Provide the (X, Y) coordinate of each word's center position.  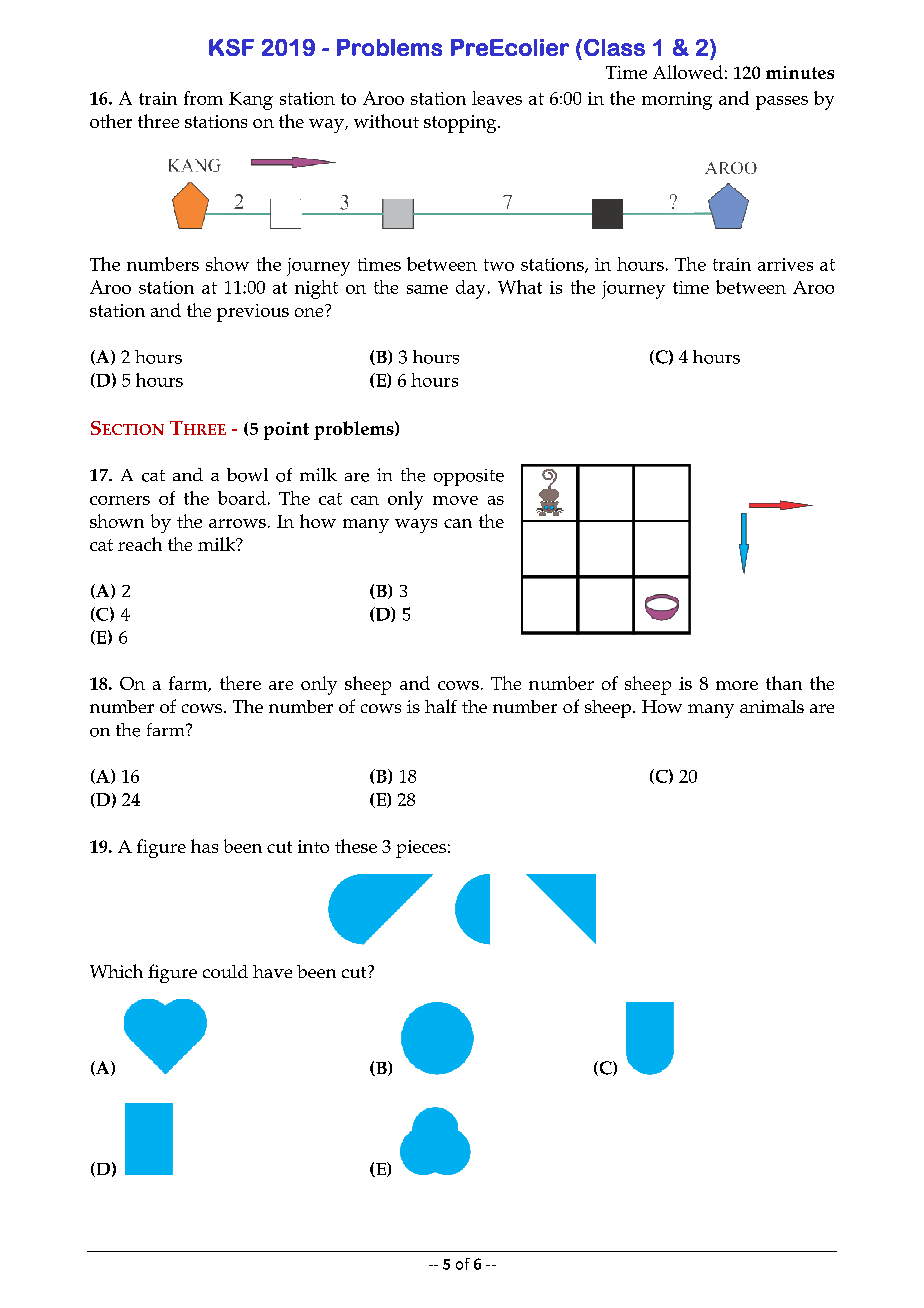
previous (253, 313)
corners (120, 500)
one (309, 312)
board (242, 498)
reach (140, 544)
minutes (800, 72)
